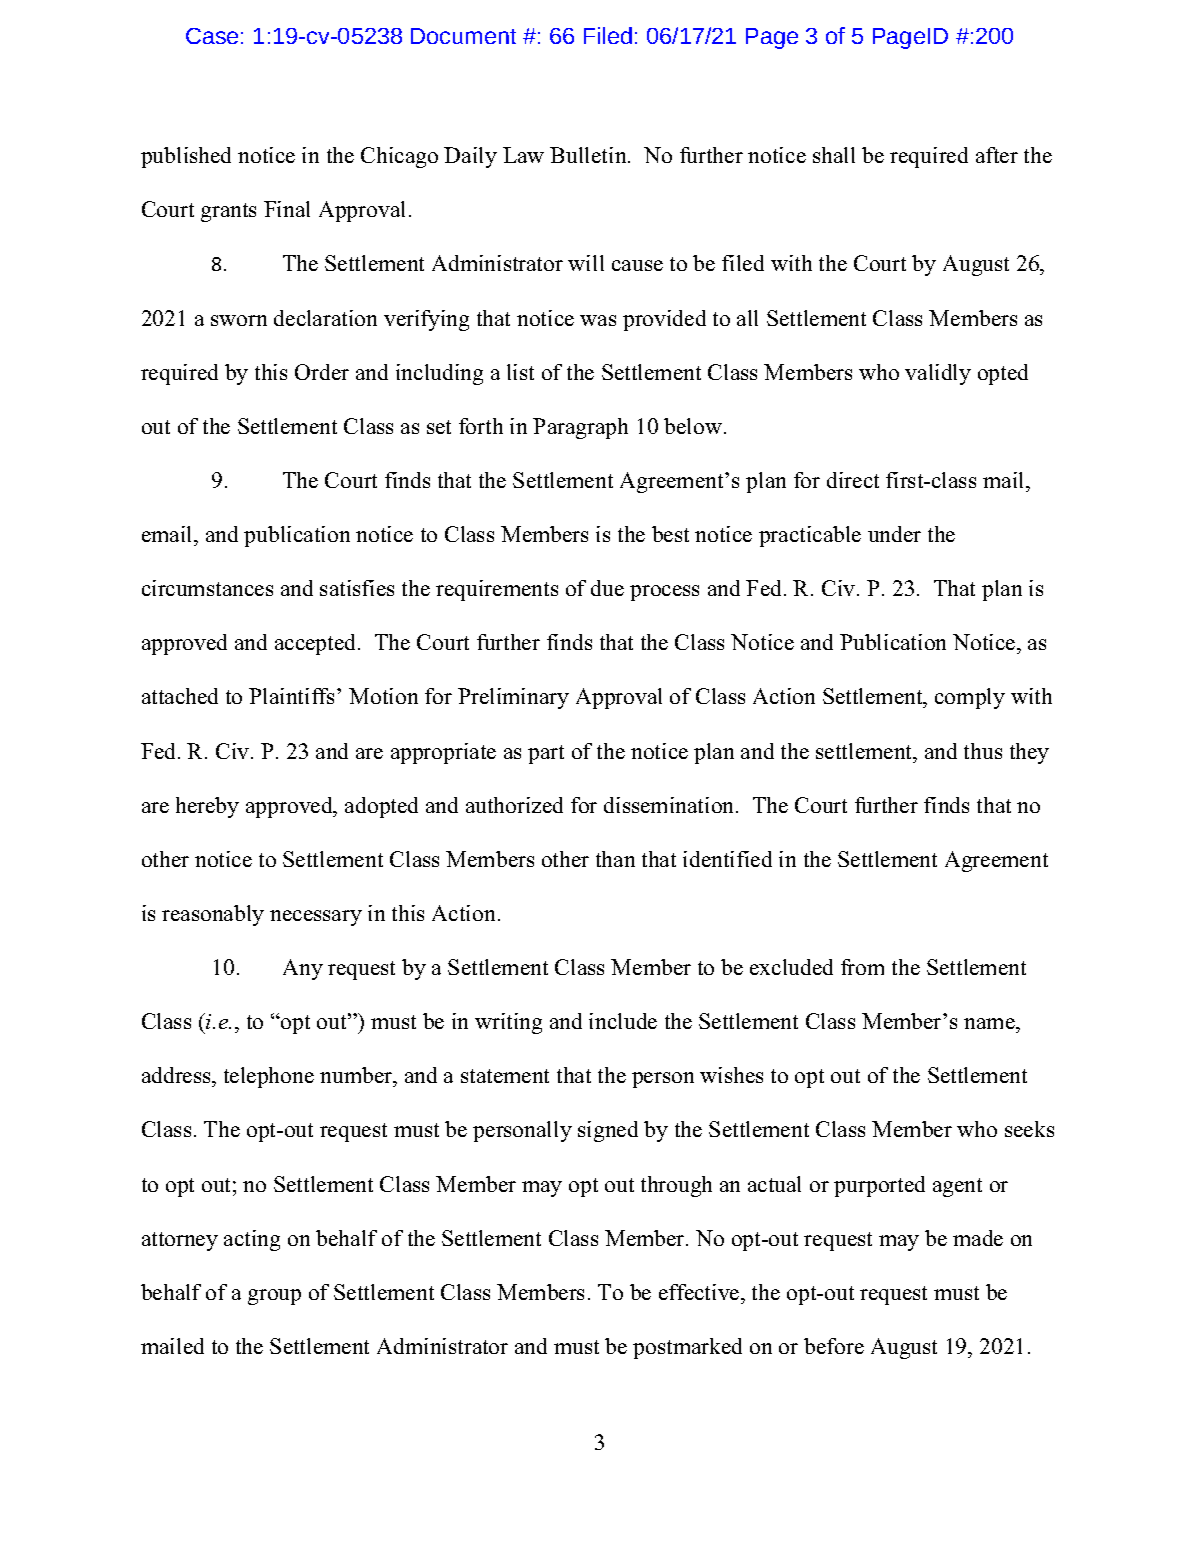  I want to click on group, so click(274, 1297).
